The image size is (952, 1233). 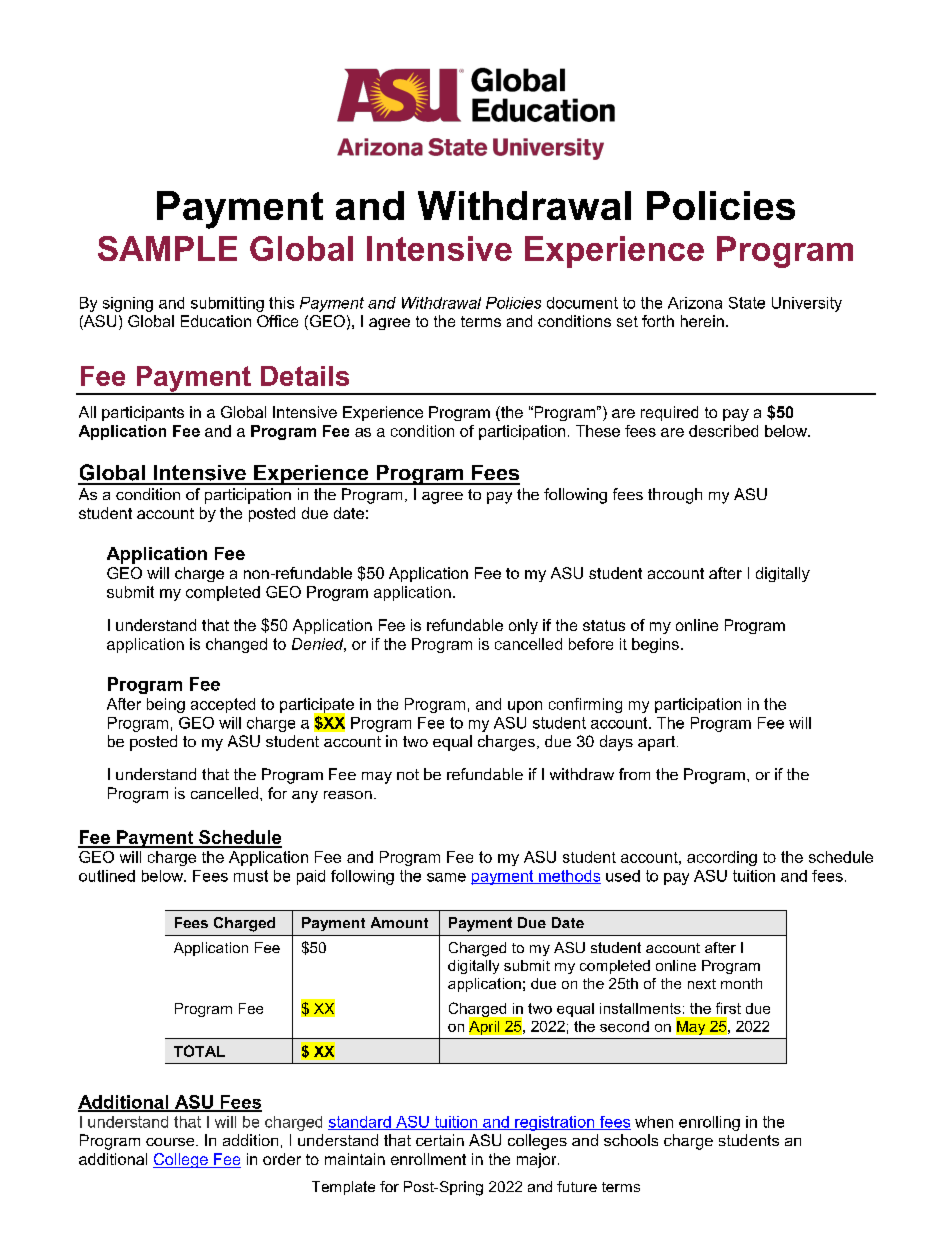 I want to click on any, so click(x=305, y=797).
